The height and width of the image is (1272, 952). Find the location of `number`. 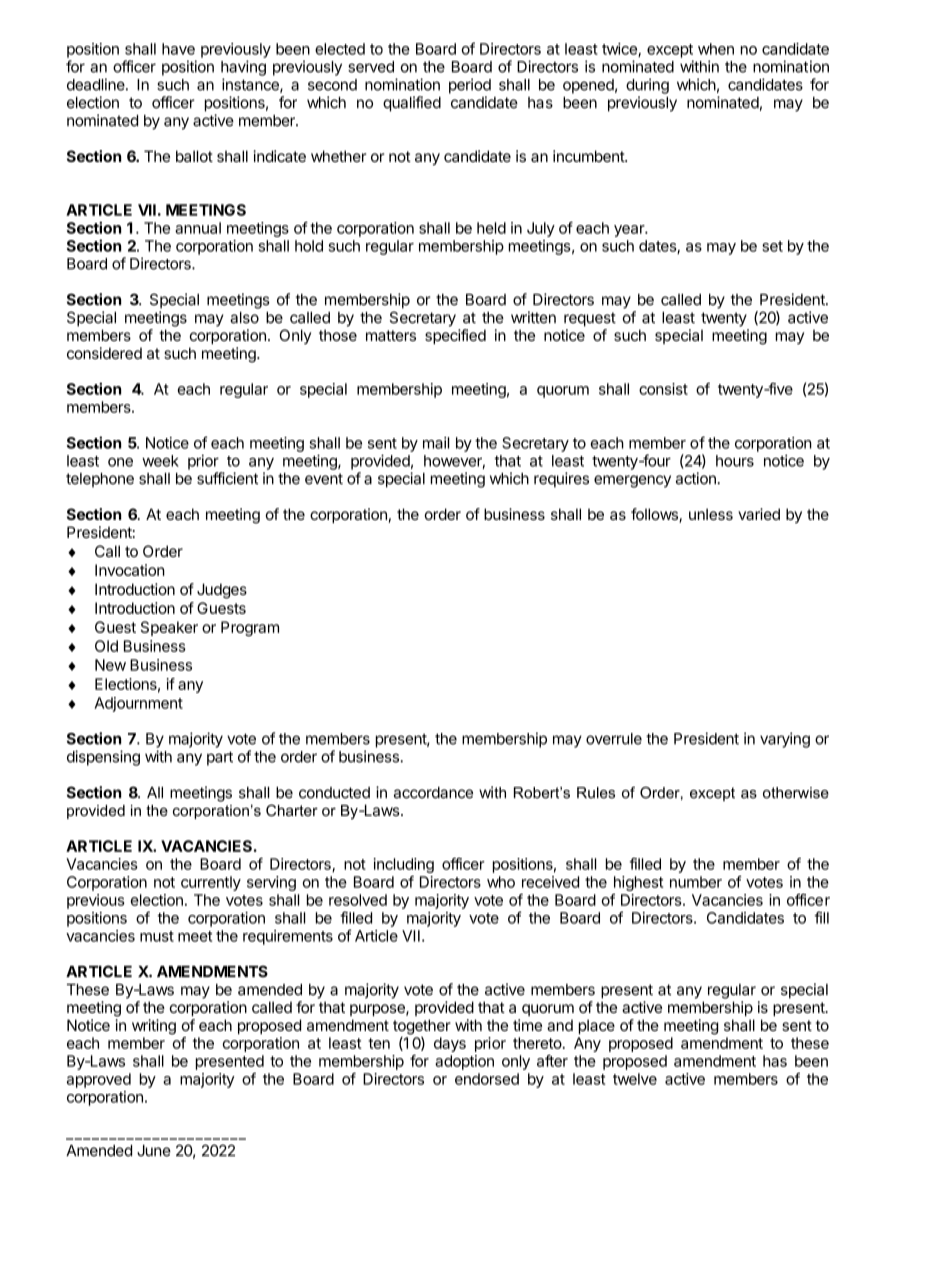

number is located at coordinates (696, 882).
